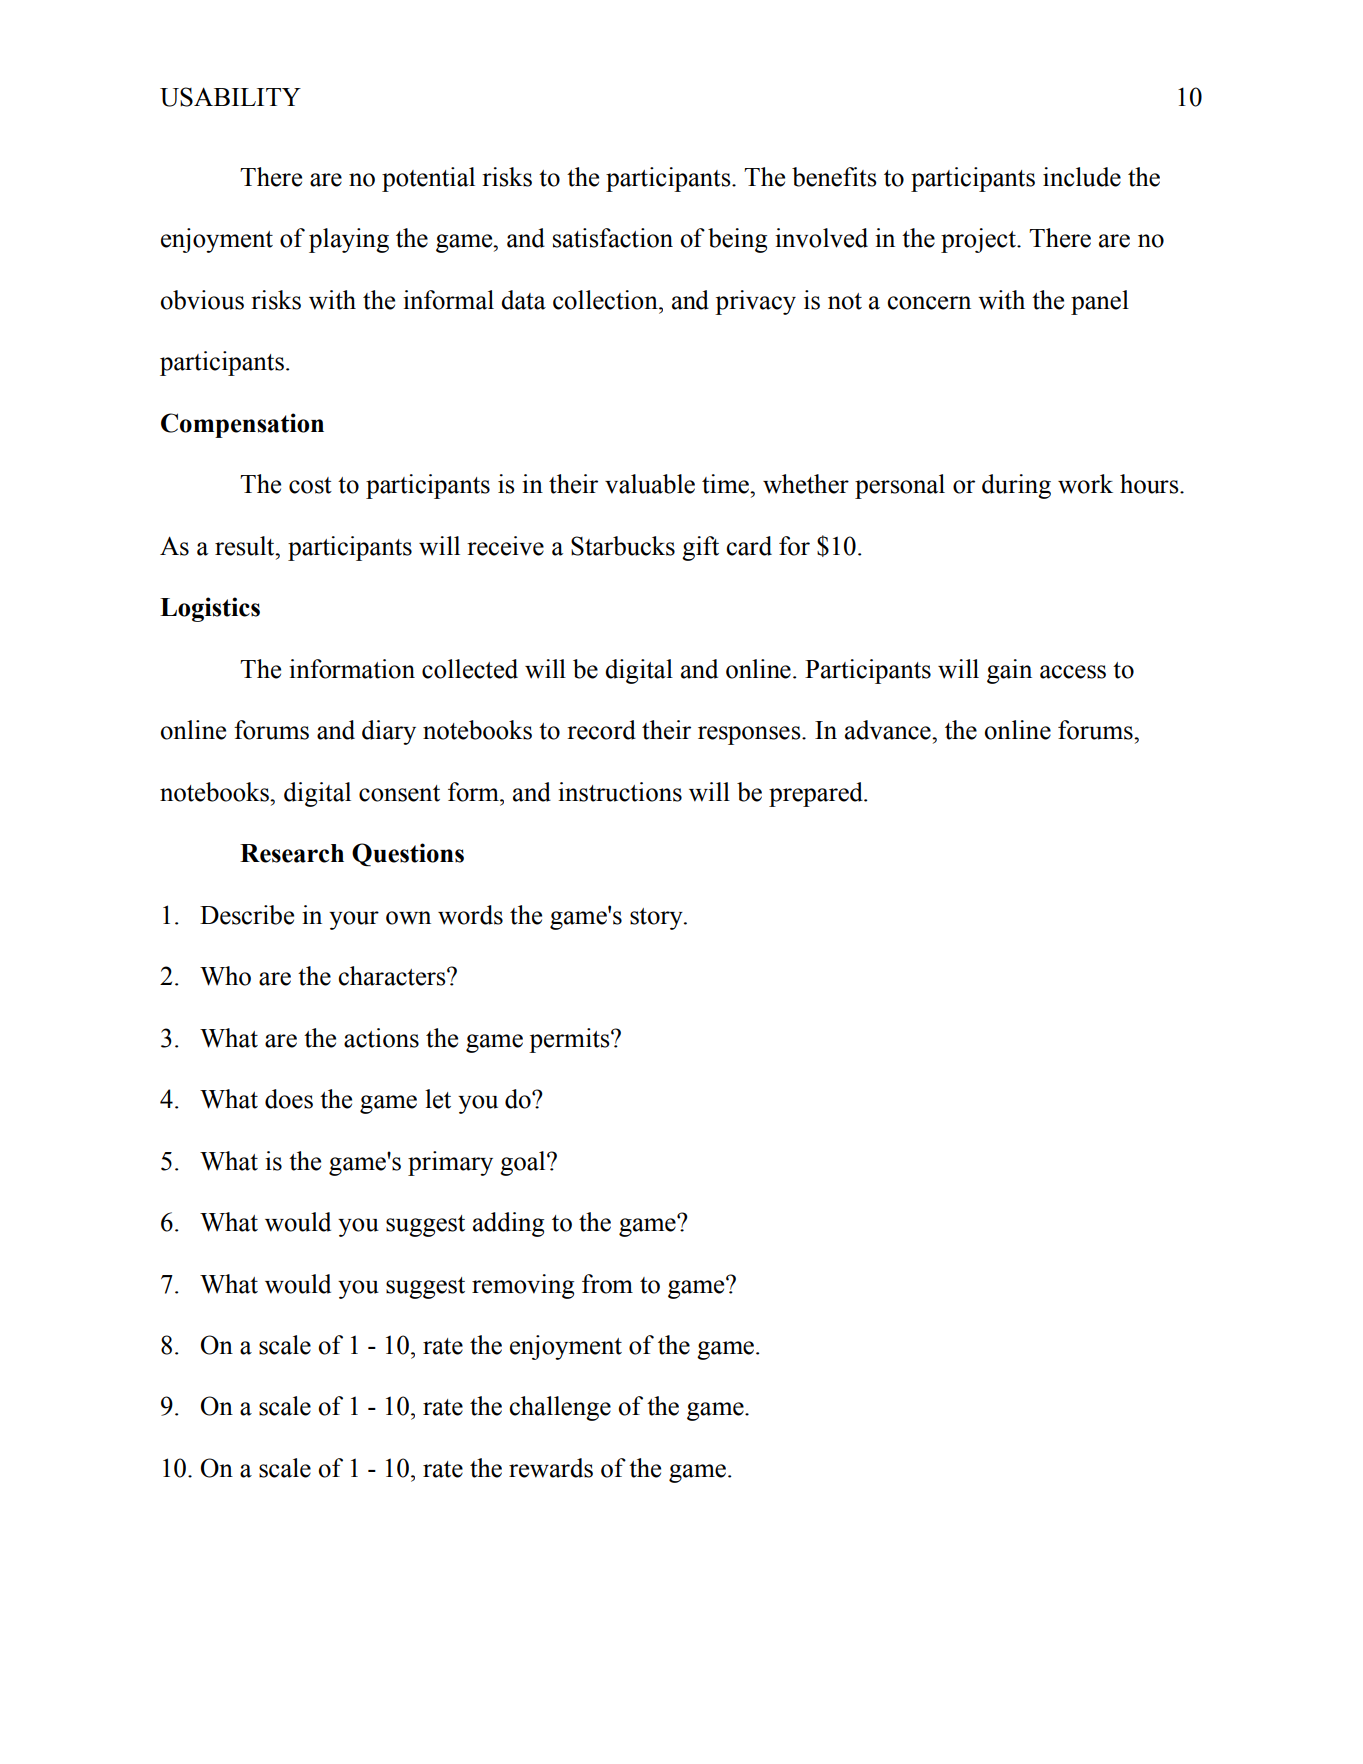  What do you see at coordinates (613, 238) in the screenshot?
I see `satisfaction` at bounding box center [613, 238].
